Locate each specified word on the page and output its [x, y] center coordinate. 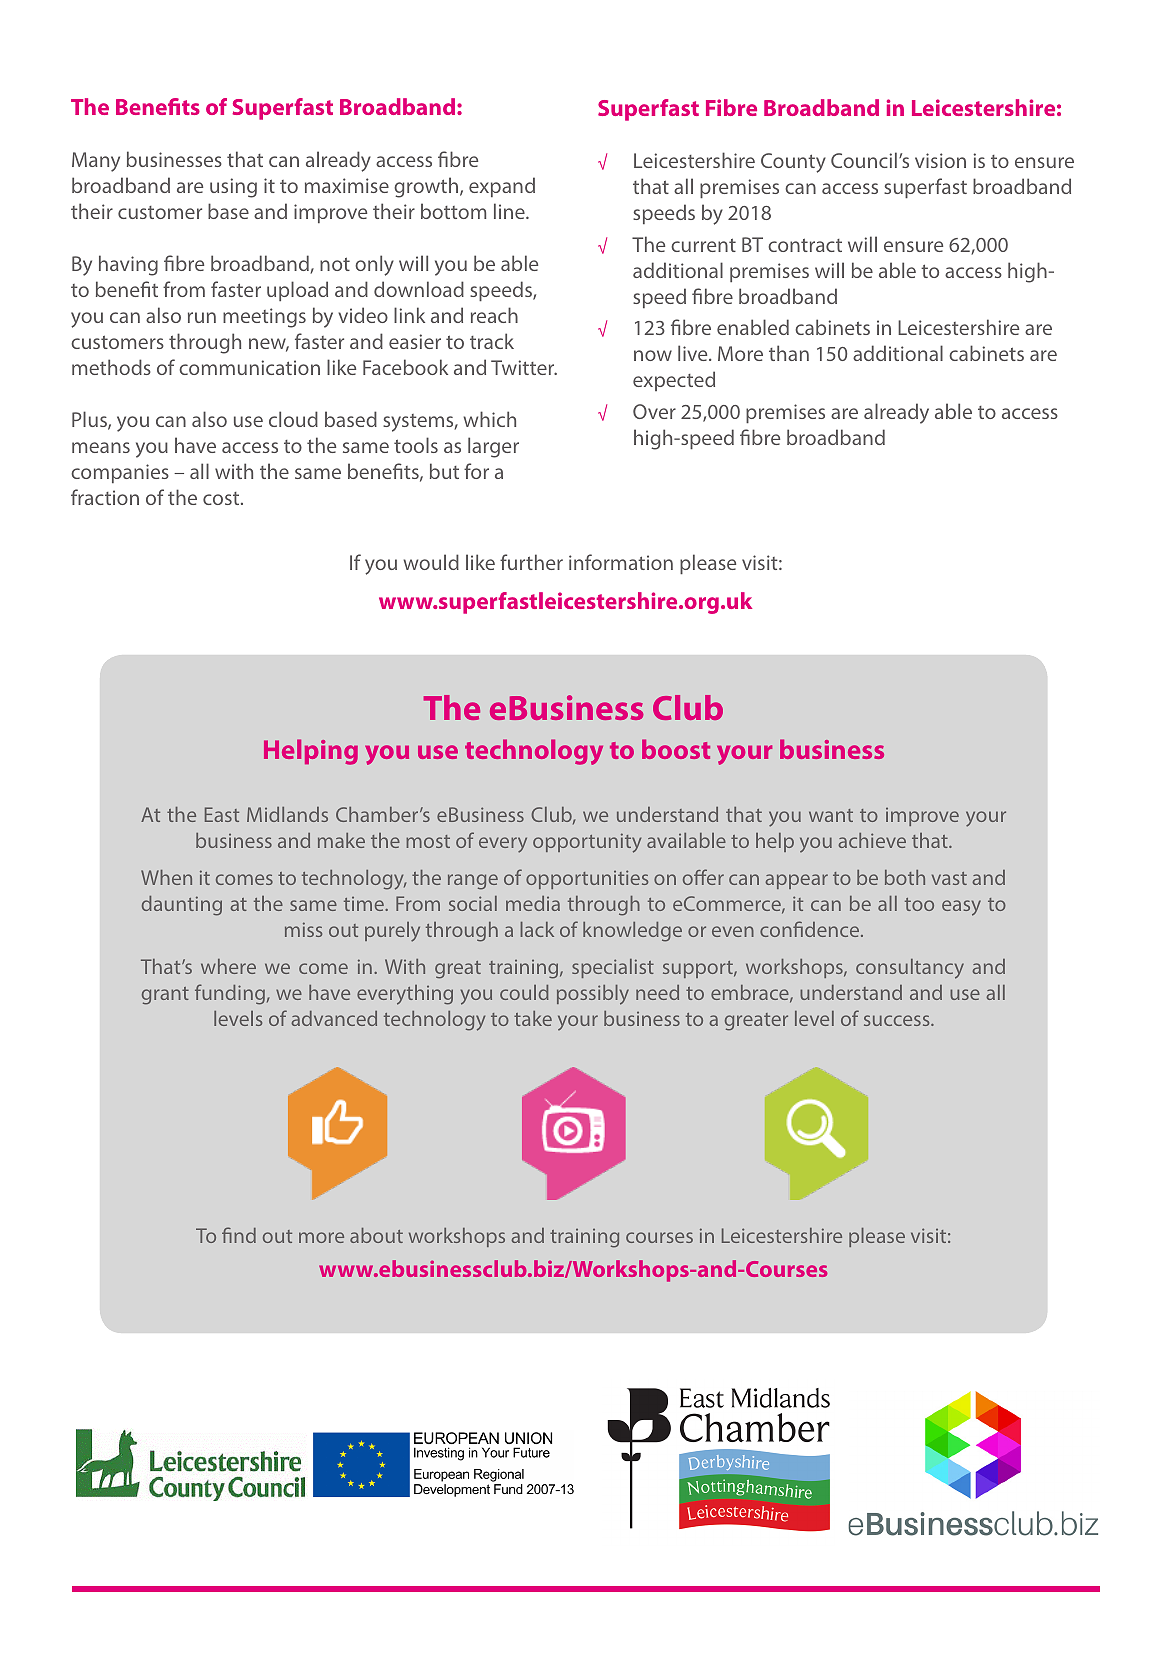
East [222, 814]
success [898, 1020]
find [239, 1235]
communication [249, 367]
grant [165, 996]
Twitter [524, 367]
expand [502, 187]
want [831, 815]
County [793, 163]
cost [222, 498]
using [233, 188]
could [524, 992]
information [621, 562]
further [531, 562]
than [789, 353]
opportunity [587, 843]
